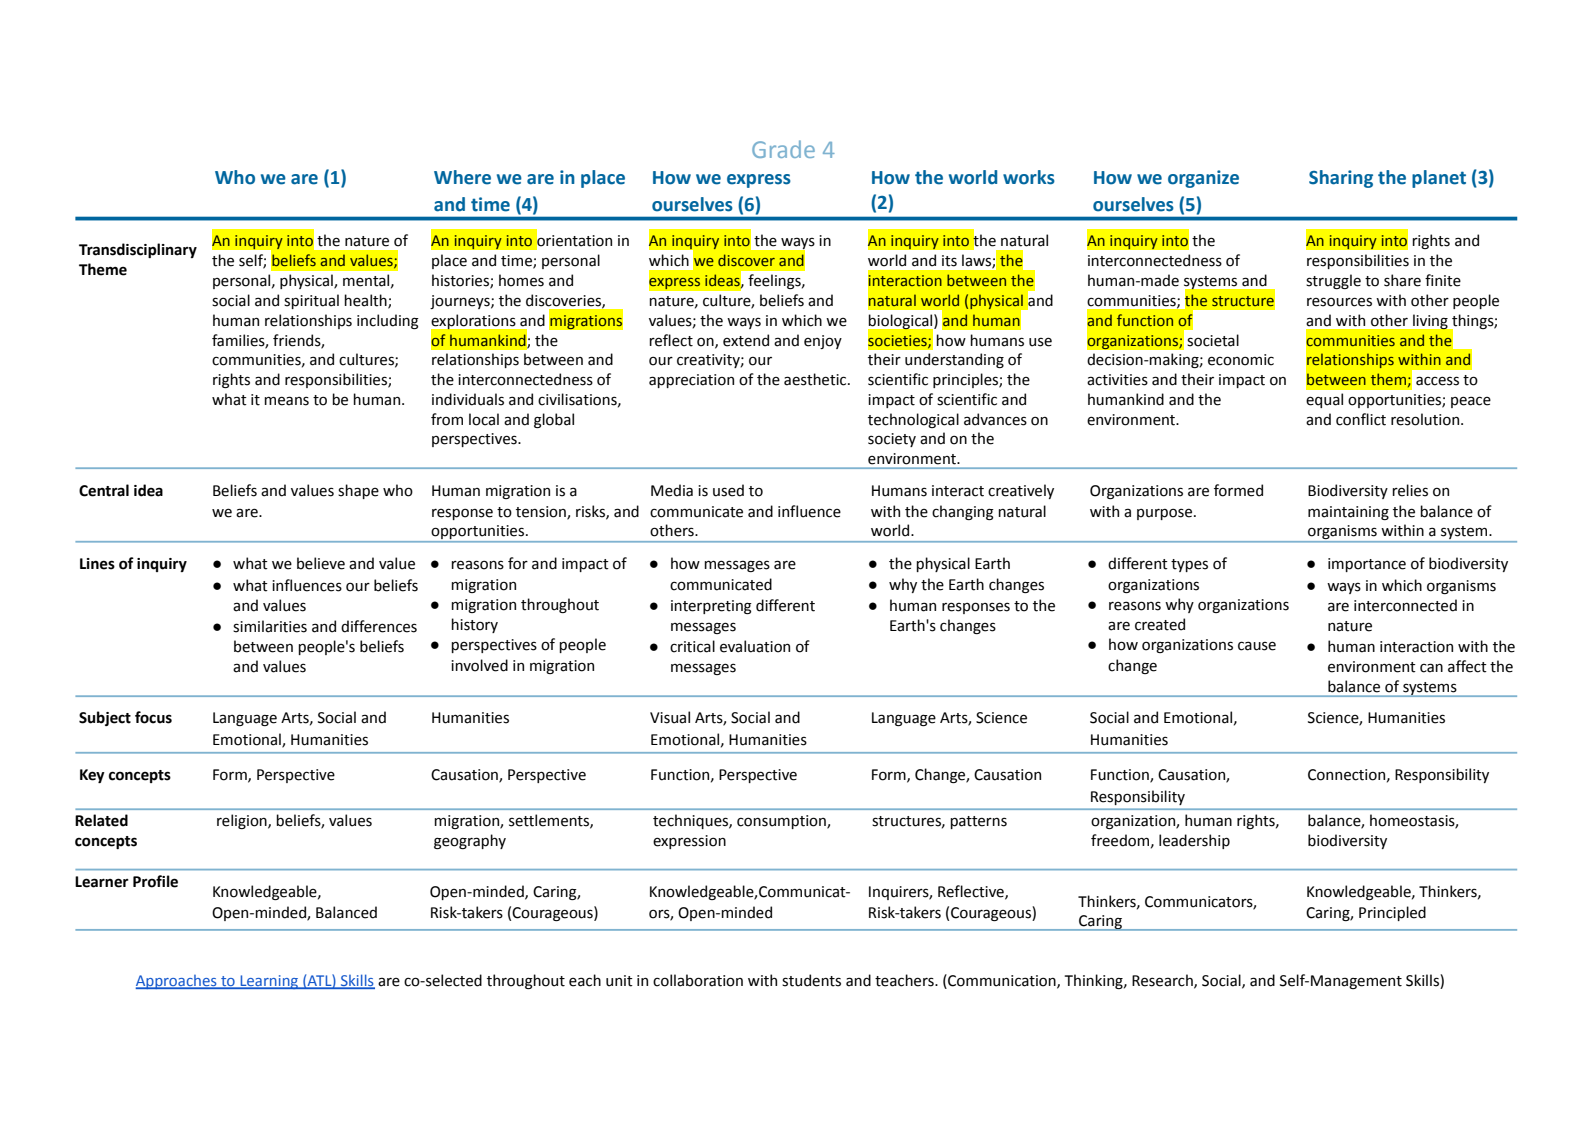  Describe the element at coordinates (670, 717) in the page. I see `Visual` at that location.
